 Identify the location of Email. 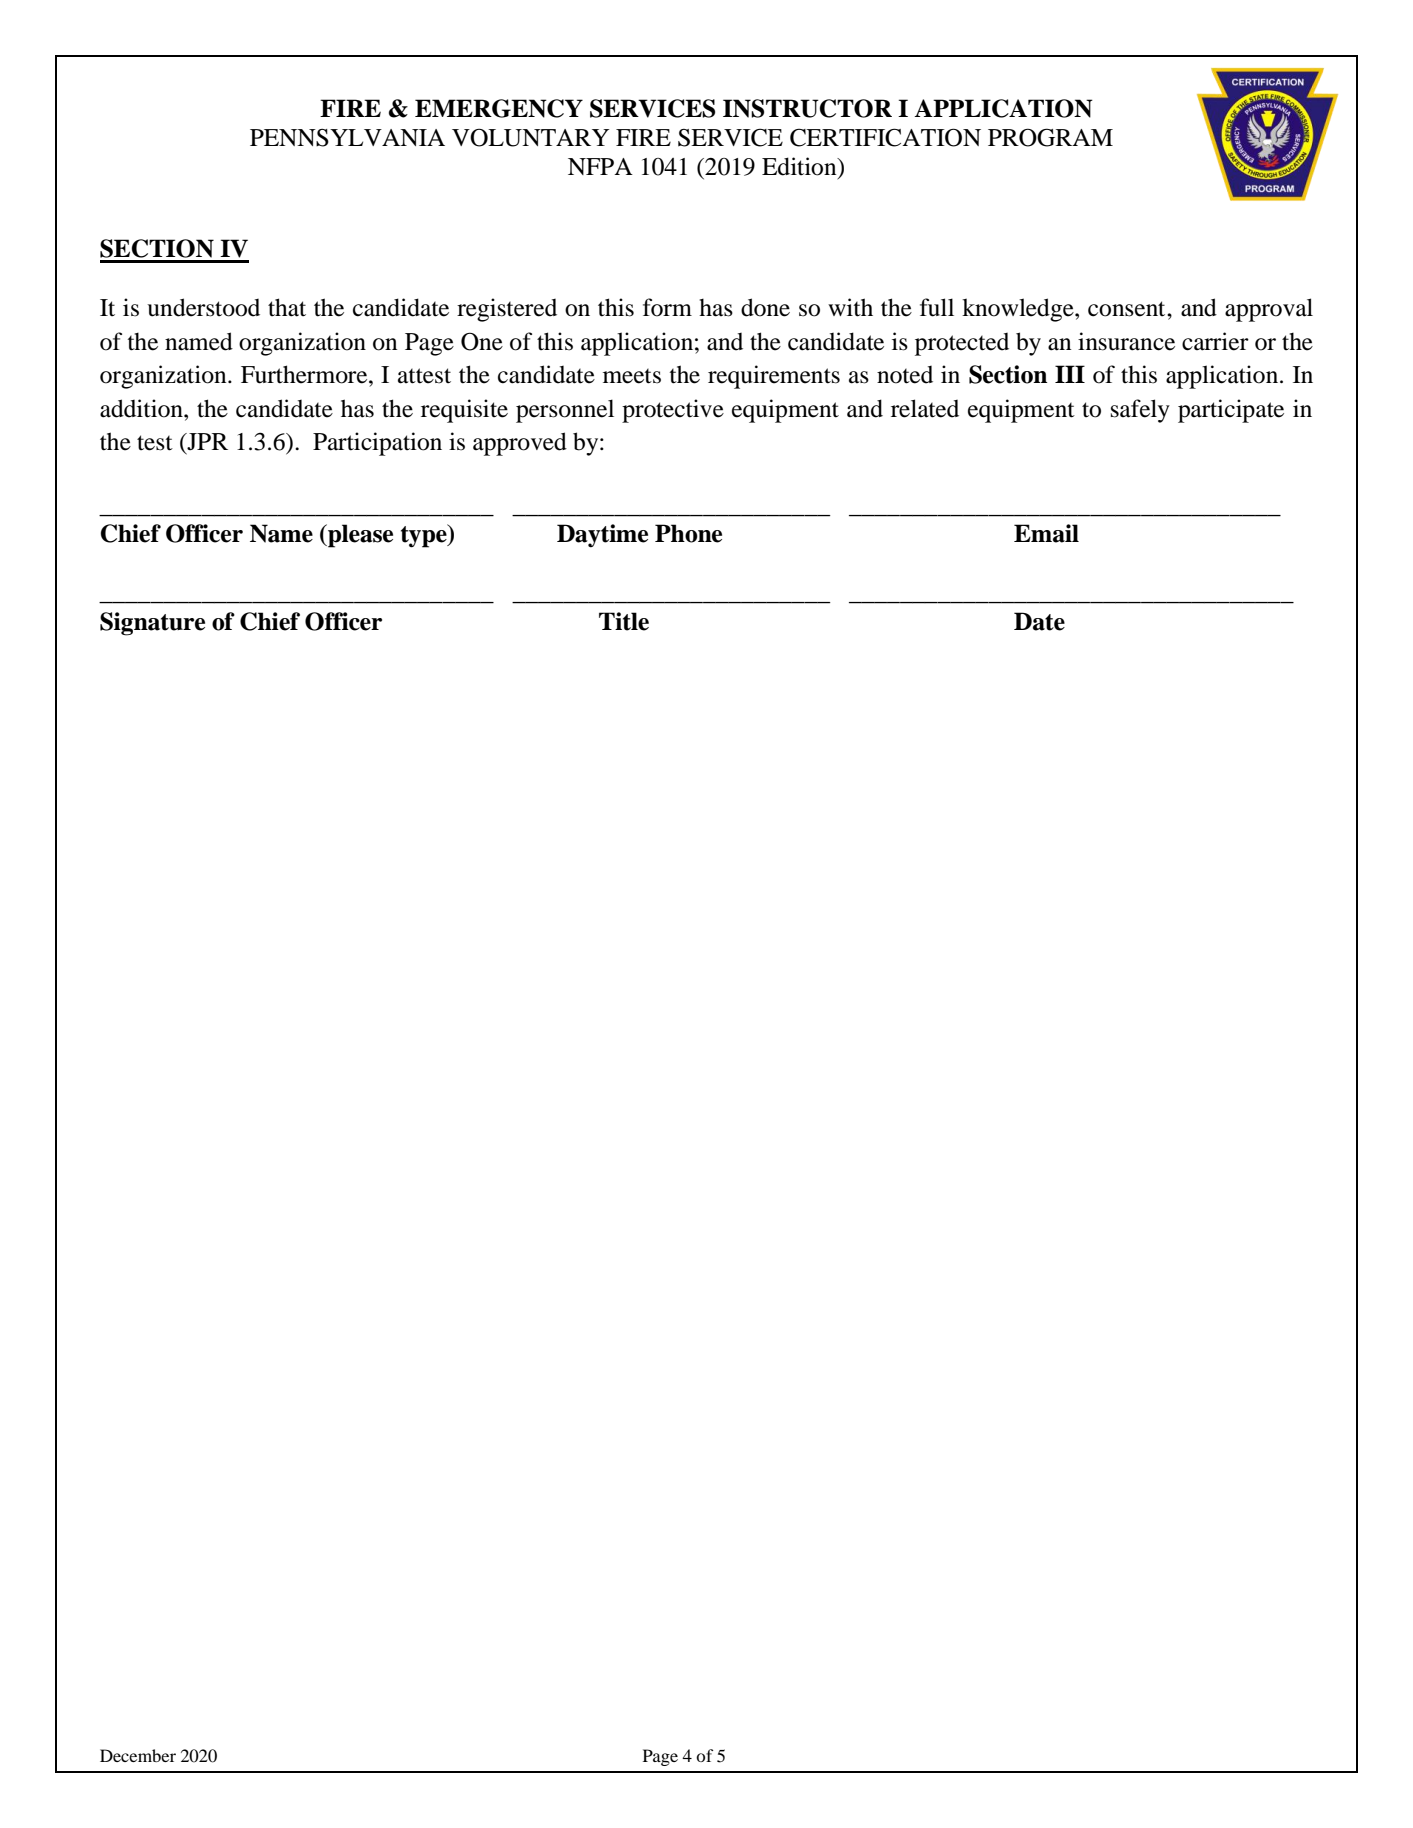
(1046, 533).
